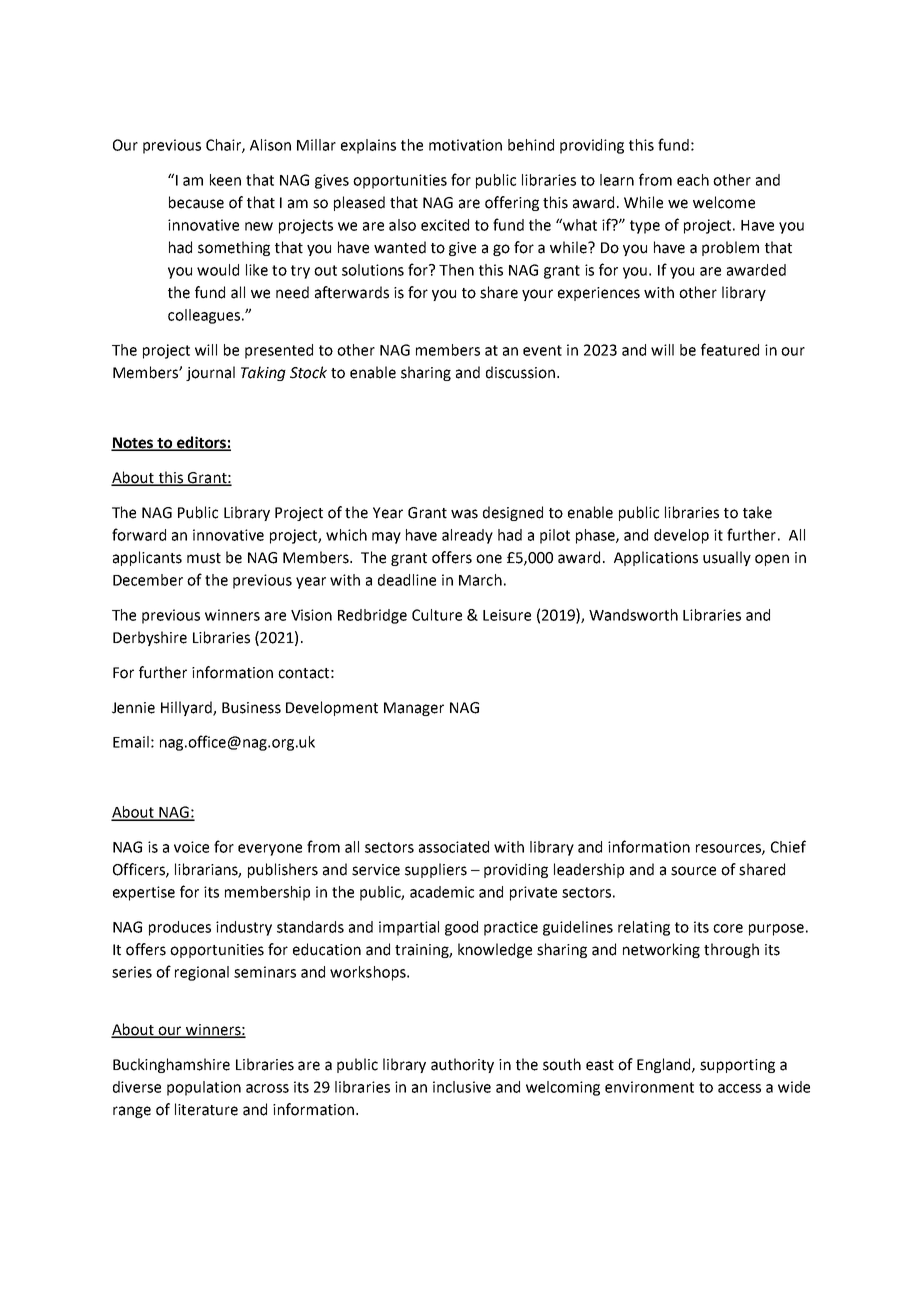 The image size is (924, 1308). Describe the element at coordinates (225, 180) in the image. I see `keen` at that location.
